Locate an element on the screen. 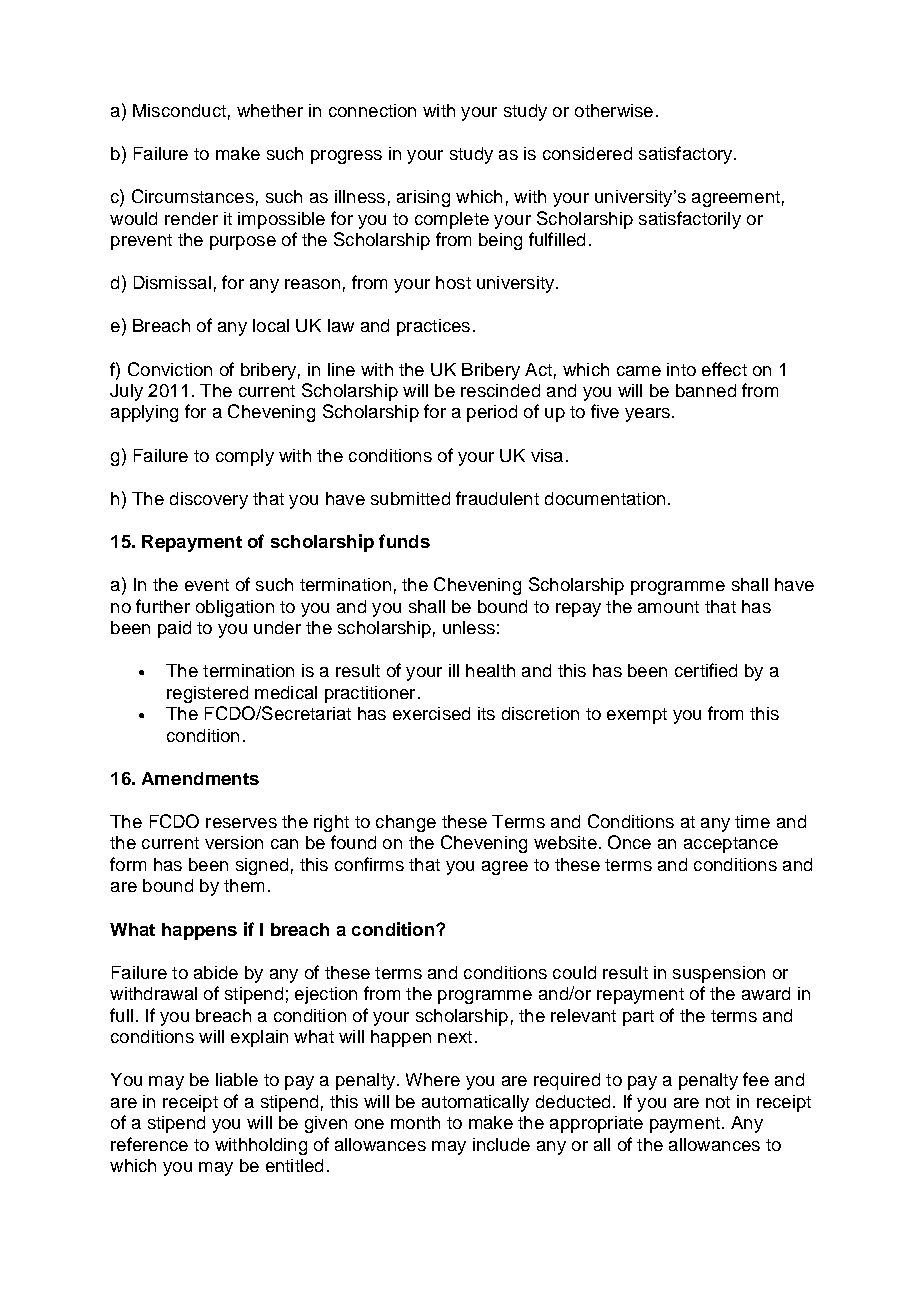 The image size is (924, 1308). paid is located at coordinates (174, 629).
